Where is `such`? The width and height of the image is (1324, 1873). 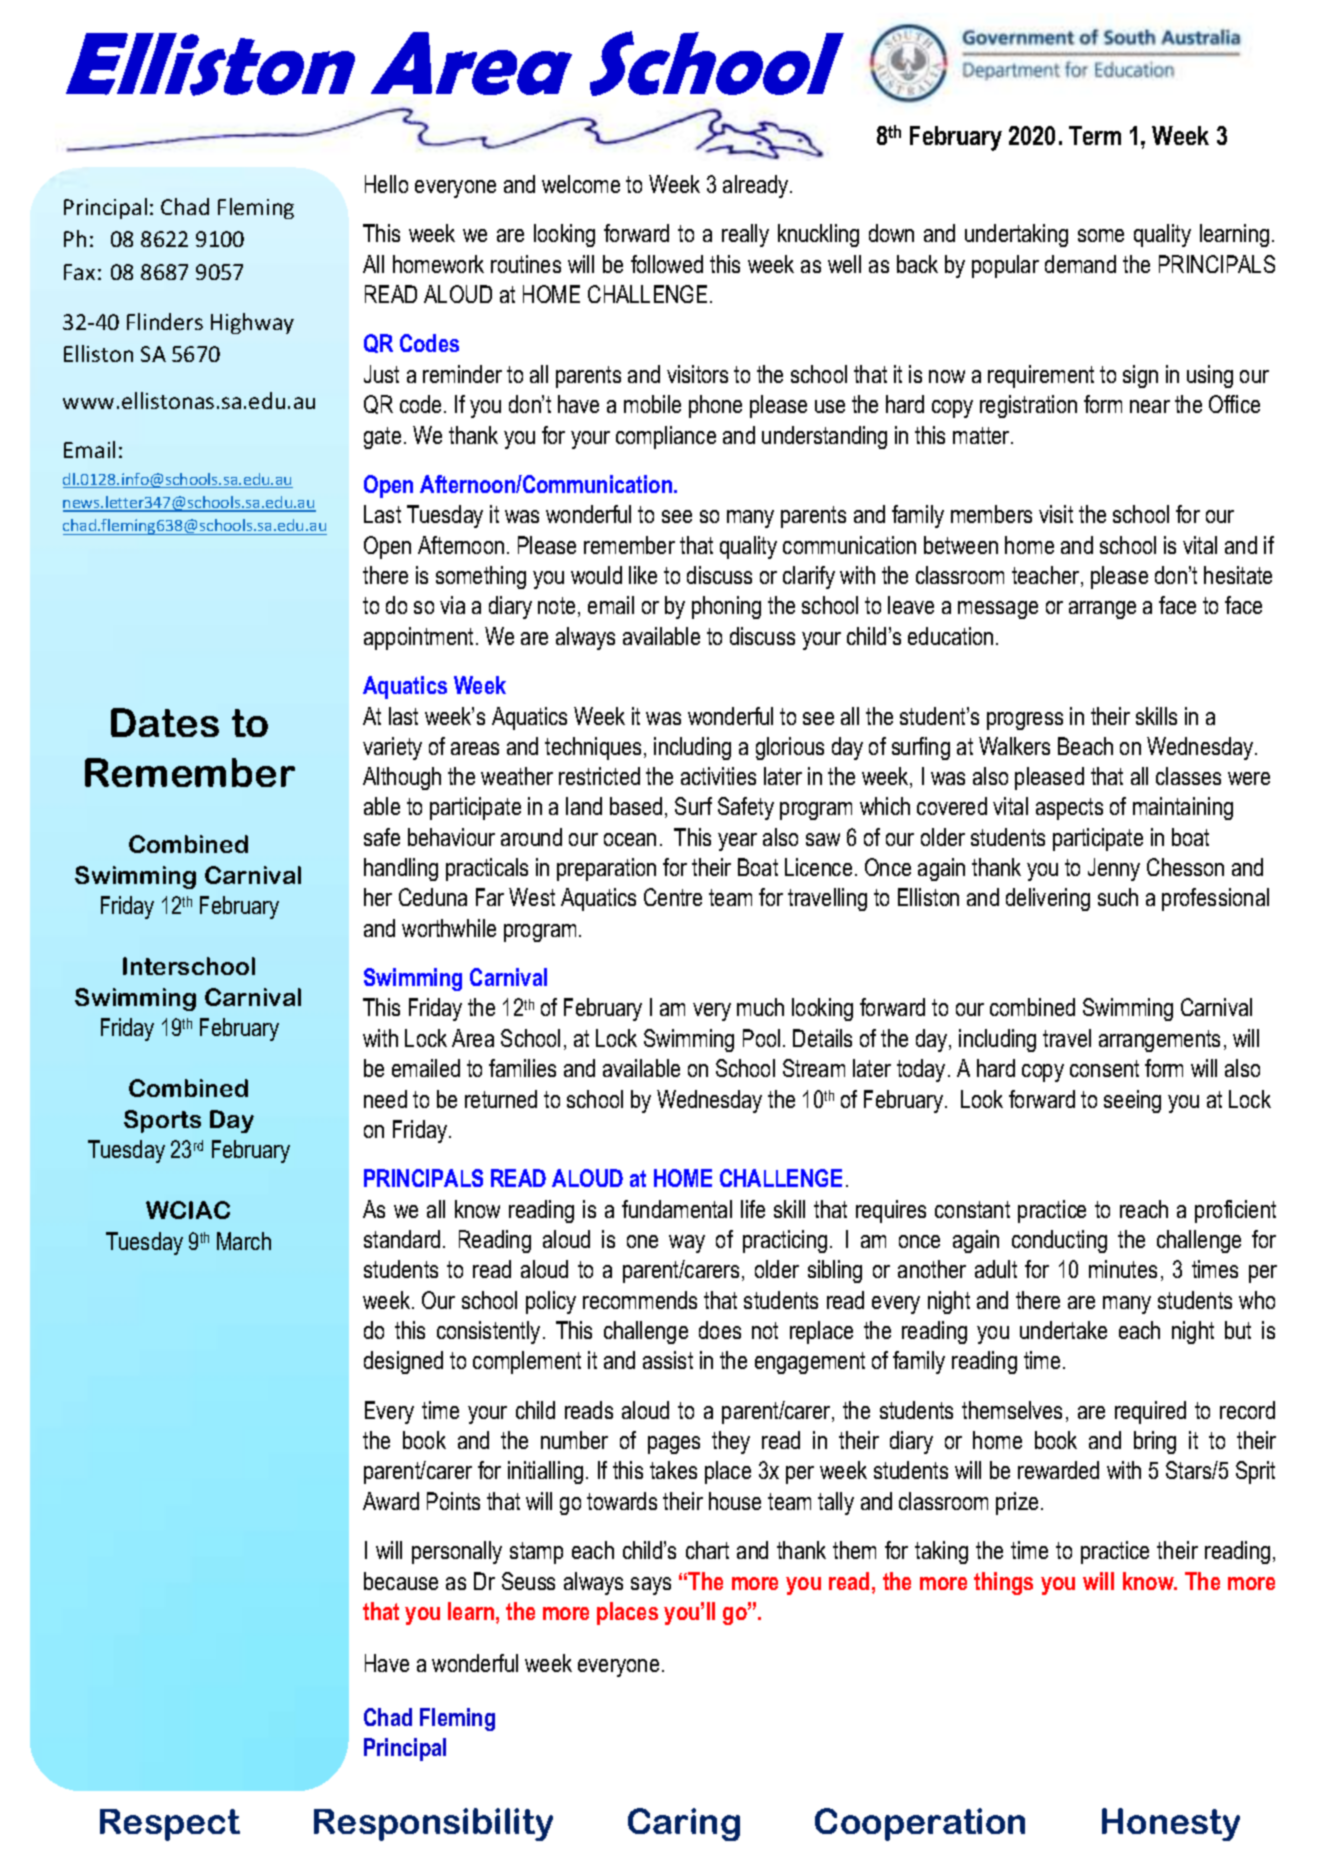
such is located at coordinates (1118, 897).
